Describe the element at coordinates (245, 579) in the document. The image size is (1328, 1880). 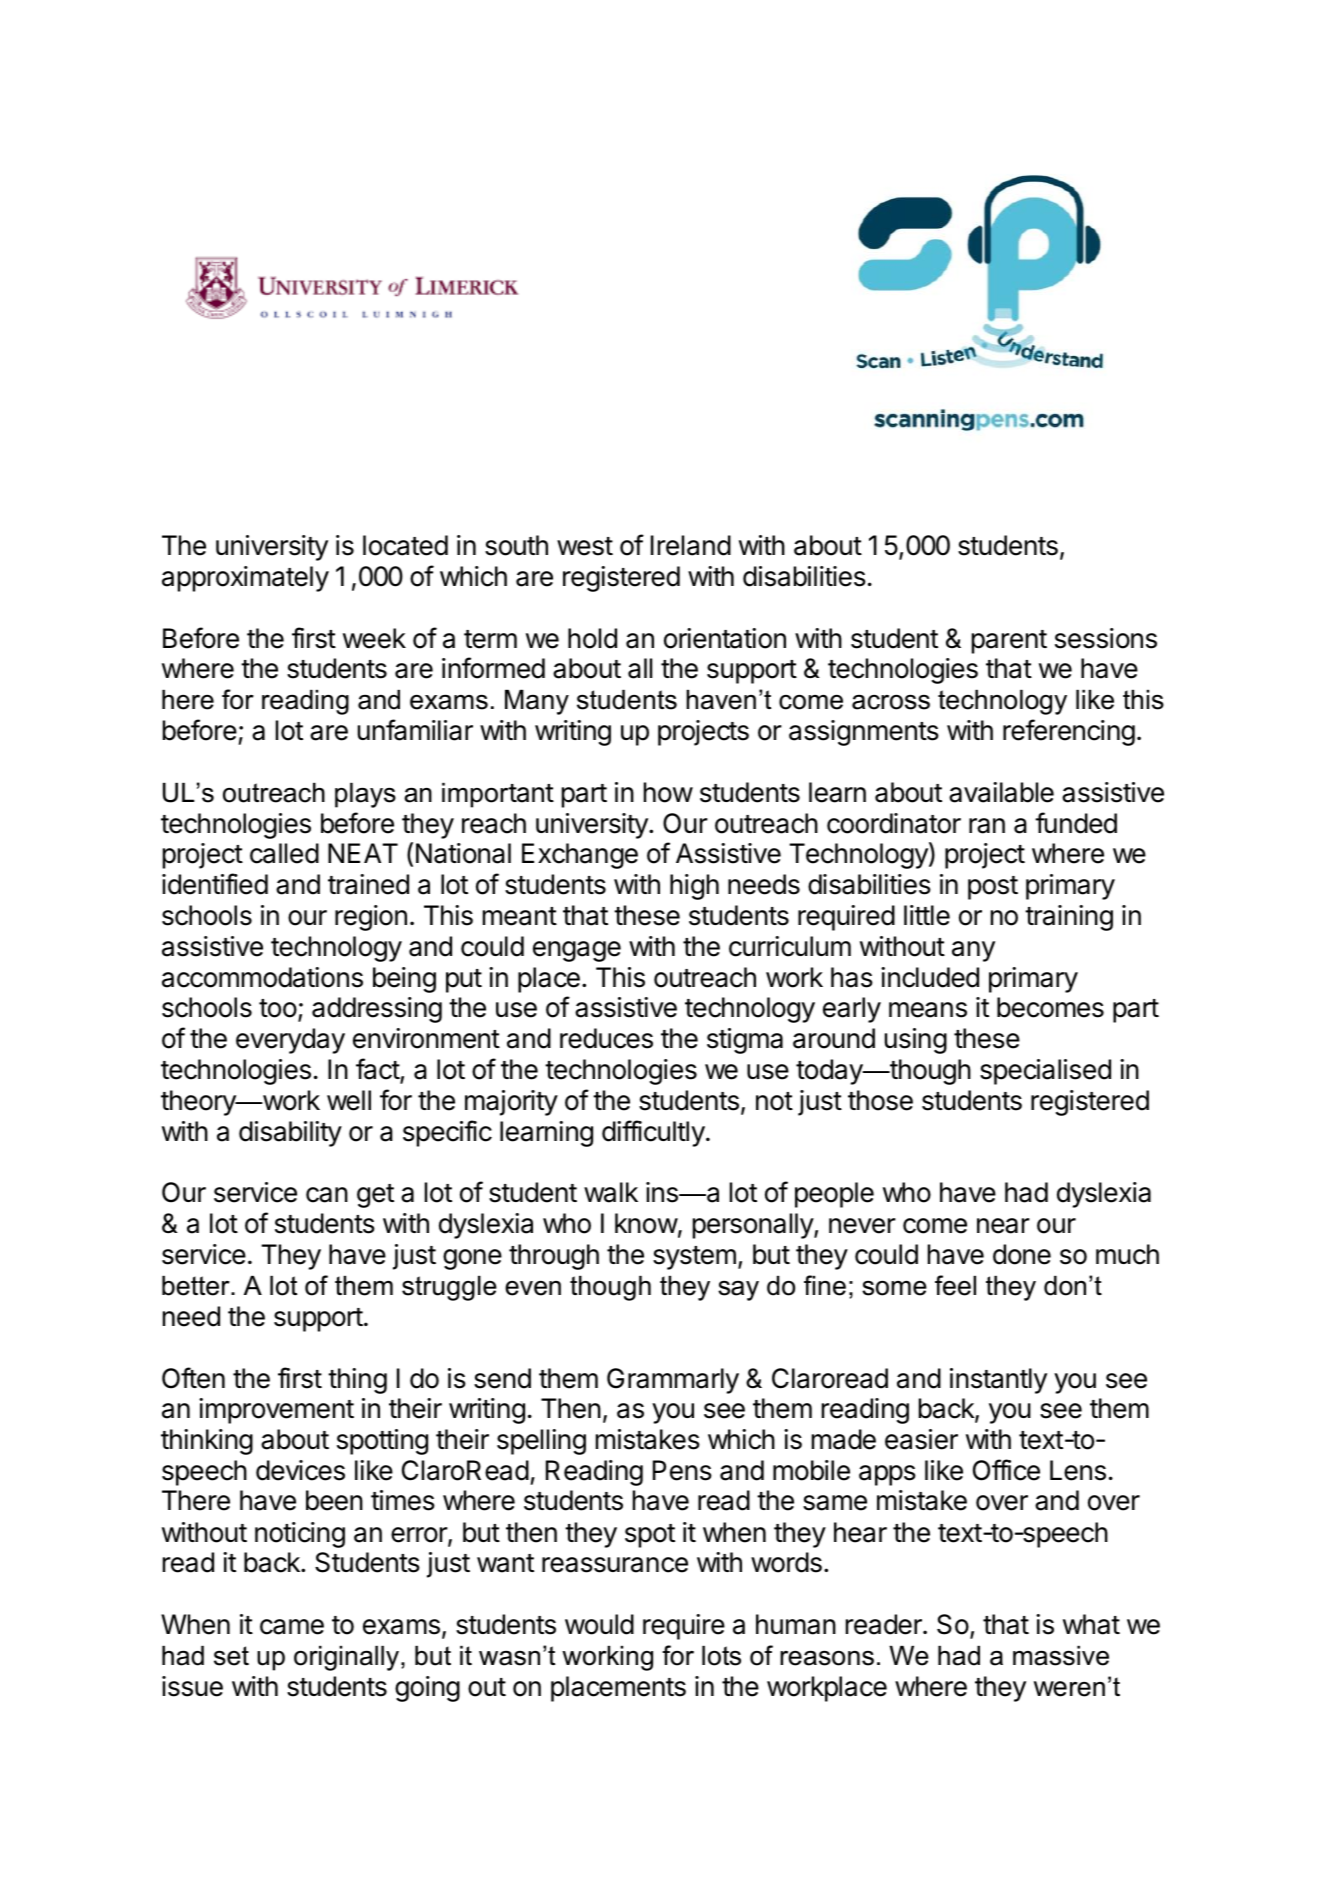
I see `approximately` at that location.
